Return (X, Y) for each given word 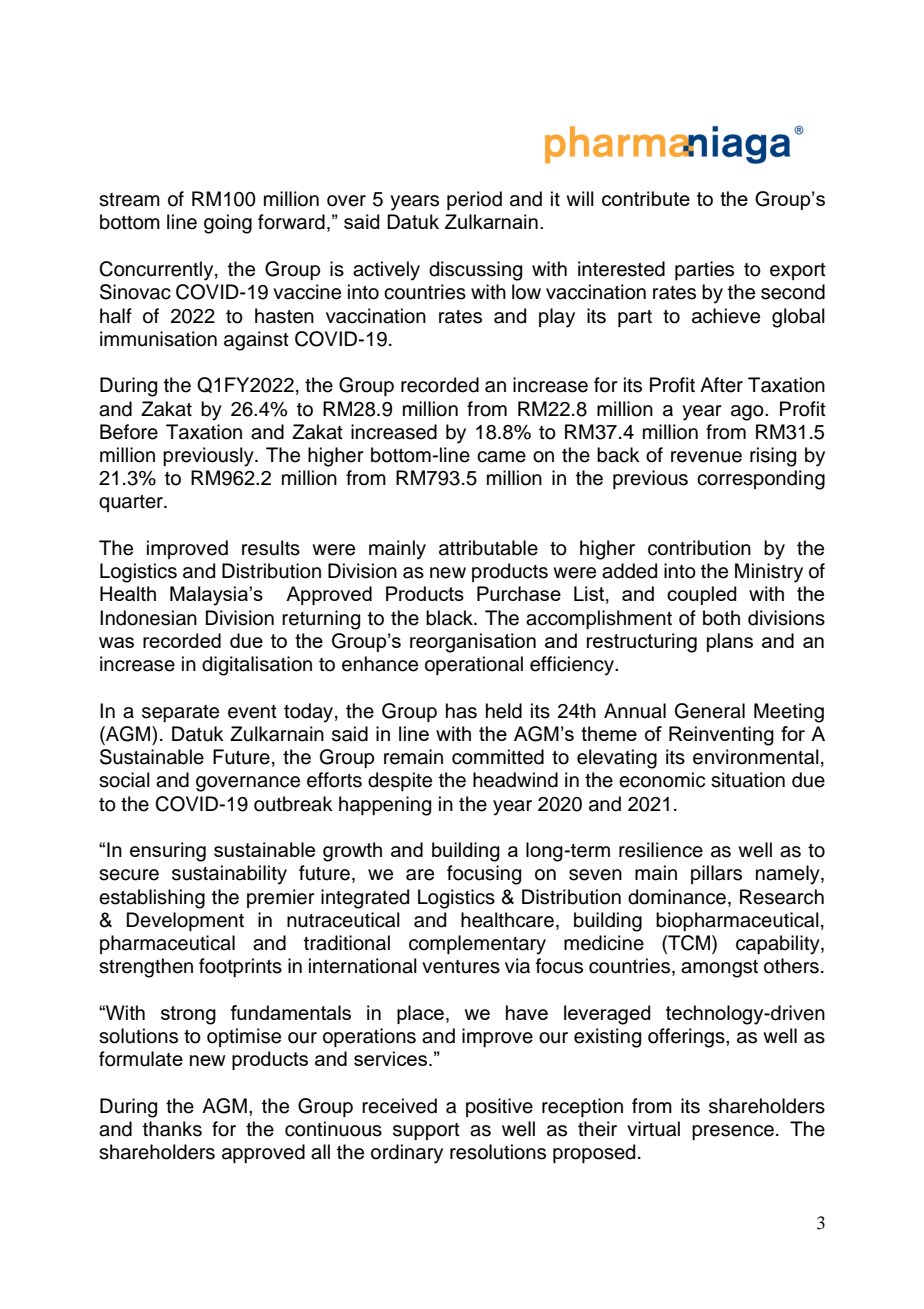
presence (733, 1132)
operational (474, 665)
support (426, 1131)
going (228, 224)
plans (730, 642)
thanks (172, 1129)
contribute (646, 198)
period (474, 200)
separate (180, 713)
